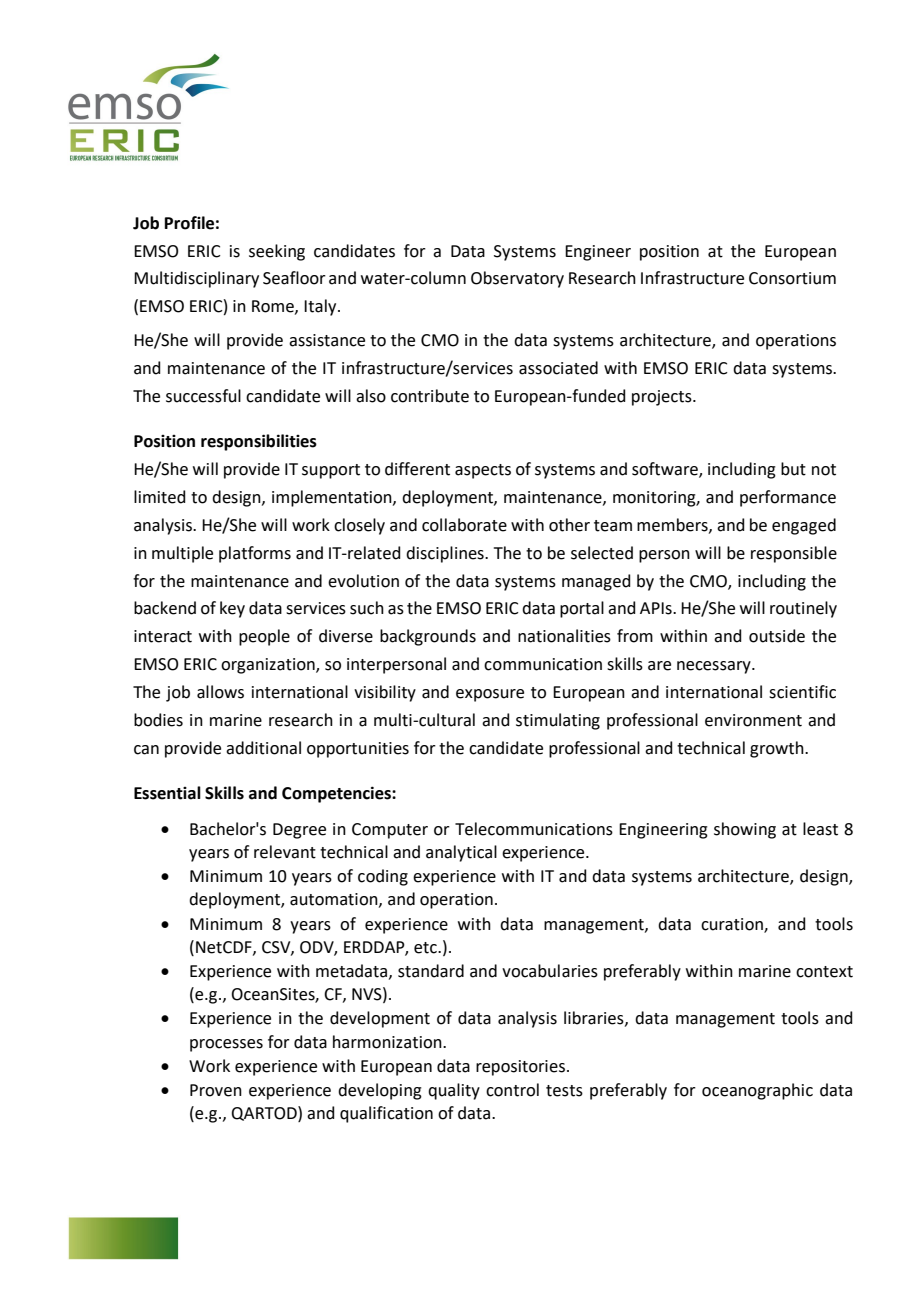 The image size is (924, 1308). What do you see at coordinates (778, 749) in the screenshot?
I see `growth` at bounding box center [778, 749].
